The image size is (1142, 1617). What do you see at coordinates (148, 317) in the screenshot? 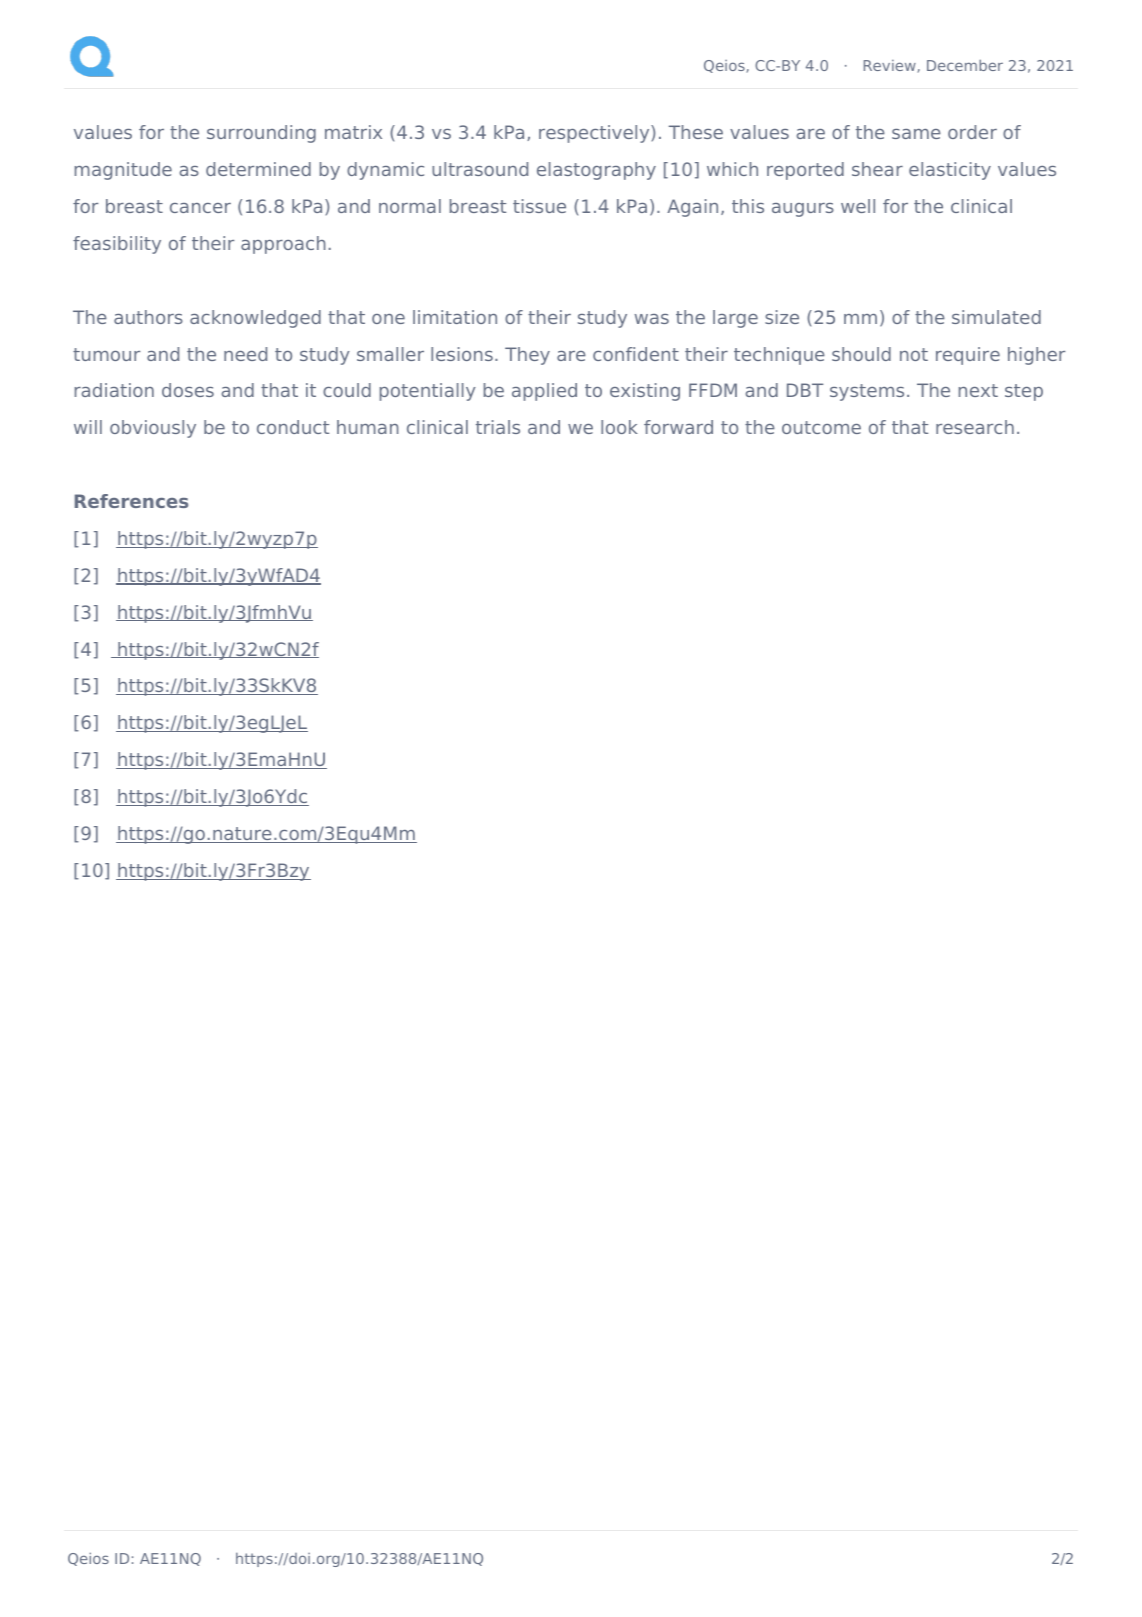
I see `authors` at bounding box center [148, 317].
